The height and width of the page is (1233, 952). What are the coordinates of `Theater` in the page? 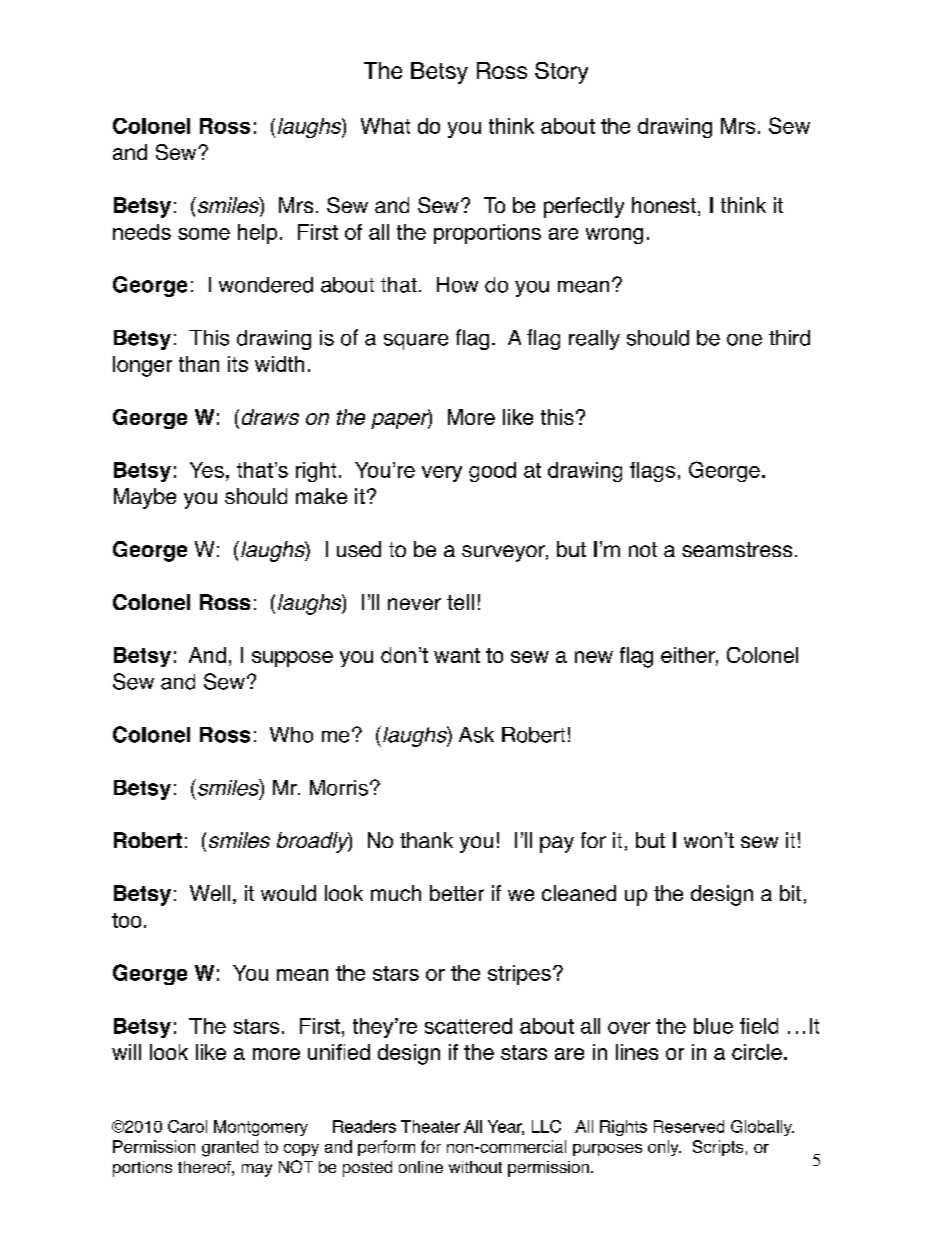 It's located at (430, 1126).
